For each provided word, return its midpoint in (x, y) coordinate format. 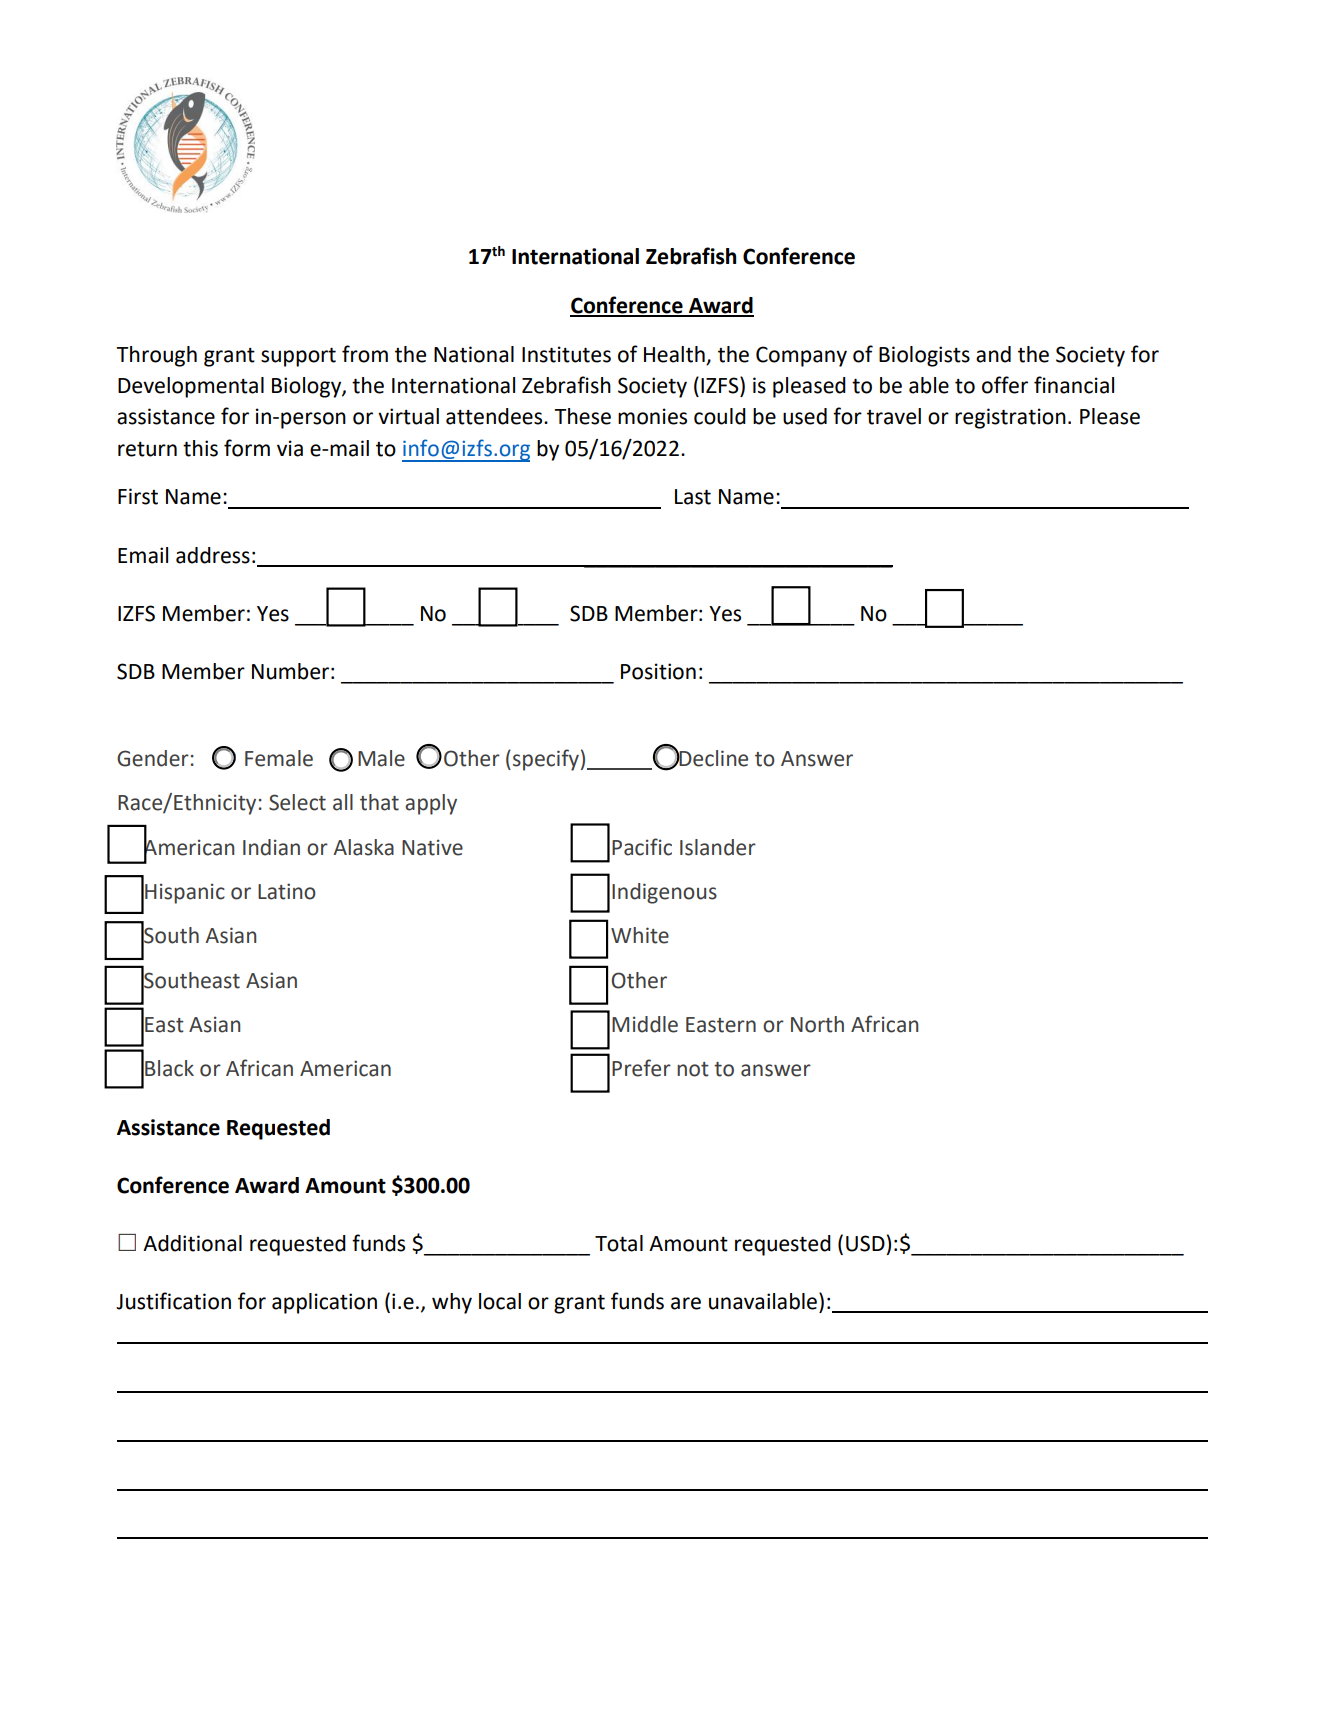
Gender (153, 758)
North (817, 1024)
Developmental (191, 387)
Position (658, 671)
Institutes (566, 354)
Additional (192, 1243)
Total (619, 1243)
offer (1005, 385)
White (640, 935)
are (686, 1303)
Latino (287, 891)
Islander (718, 847)
